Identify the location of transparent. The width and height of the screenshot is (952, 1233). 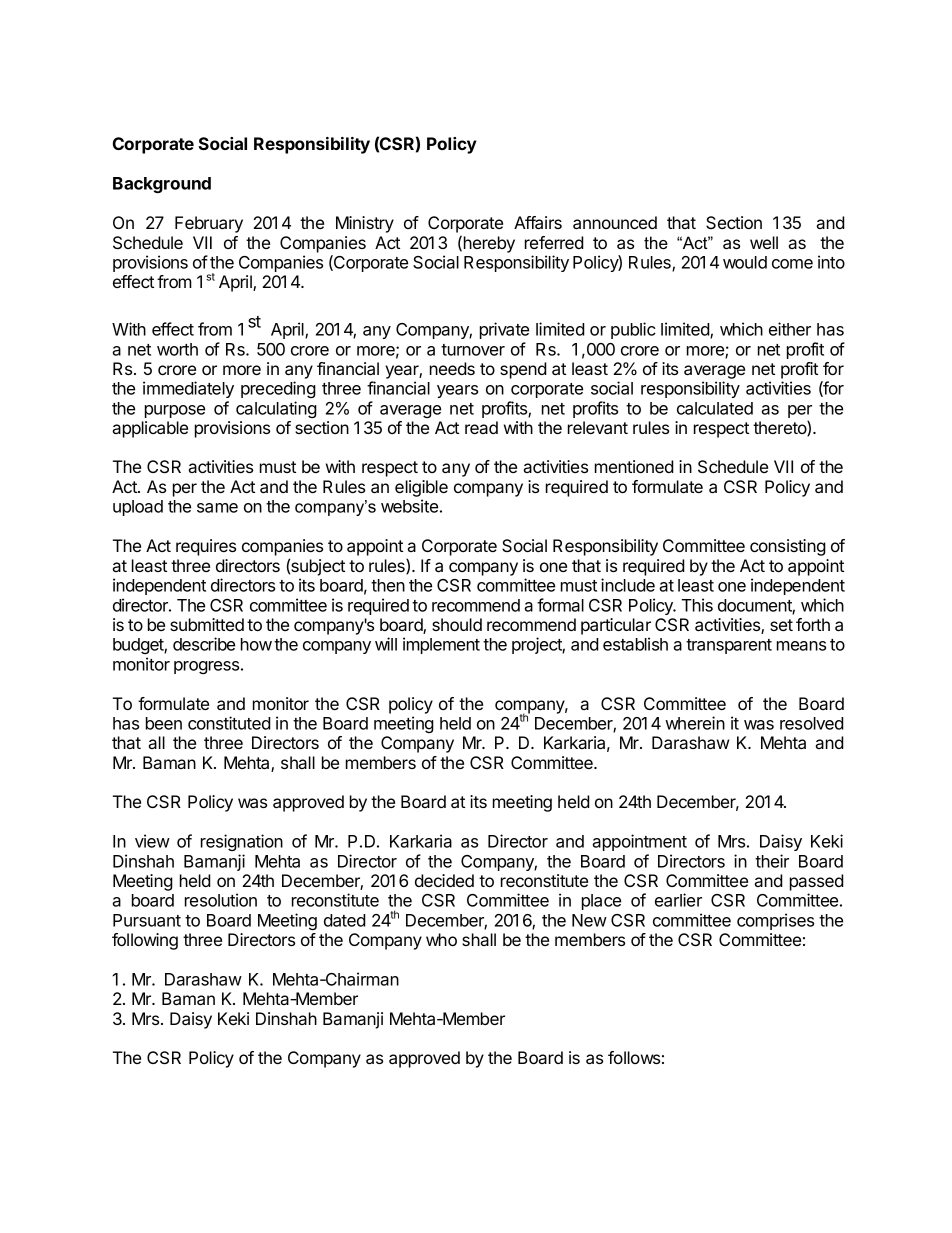
(729, 646).
